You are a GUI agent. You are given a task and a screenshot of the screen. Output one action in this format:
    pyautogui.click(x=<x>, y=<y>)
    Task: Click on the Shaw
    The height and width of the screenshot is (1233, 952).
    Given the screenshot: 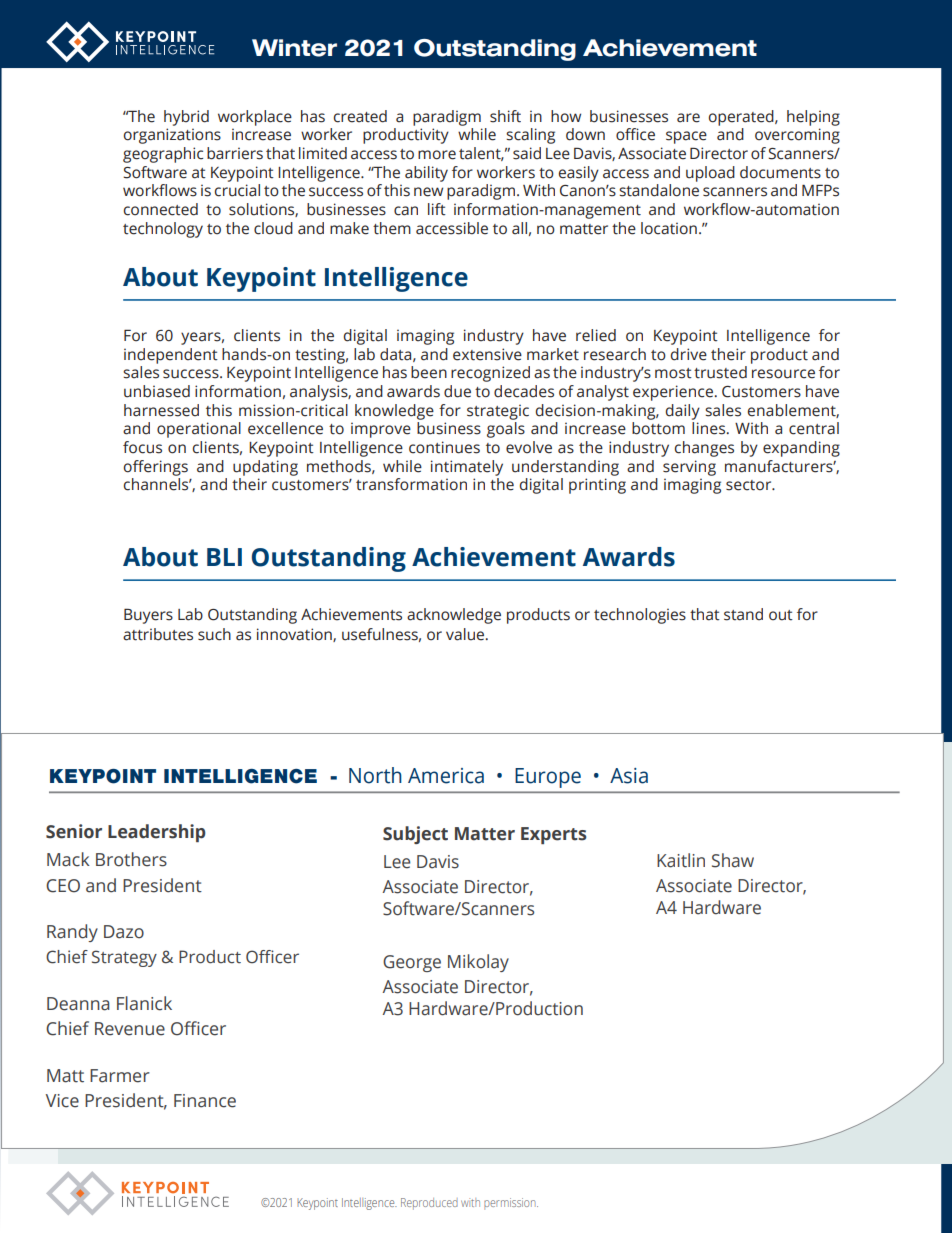 What is the action you would take?
    pyautogui.click(x=733, y=860)
